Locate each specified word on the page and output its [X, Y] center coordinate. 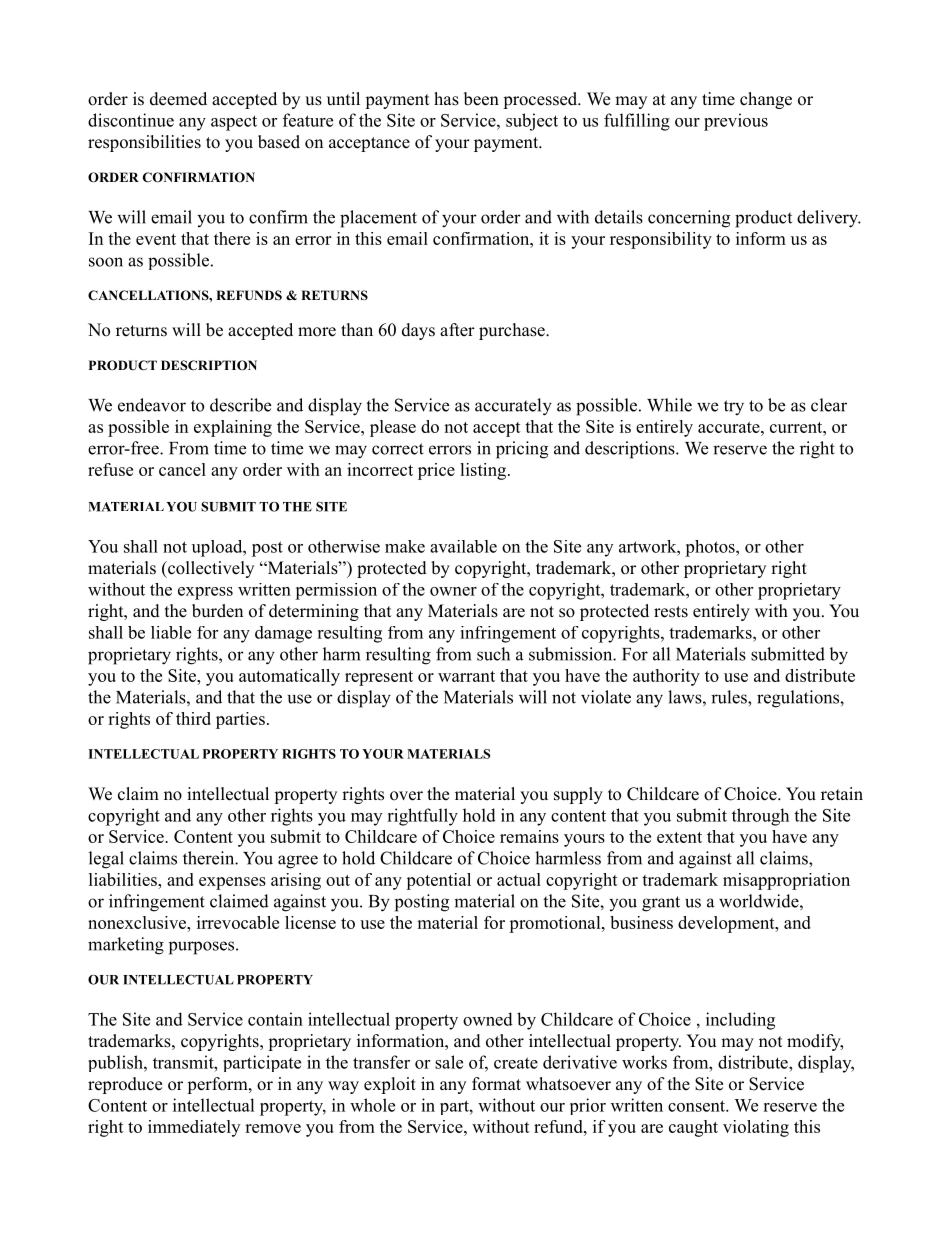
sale [449, 1062]
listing [484, 471]
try [734, 408]
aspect [234, 123]
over [406, 796]
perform [218, 1085]
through [760, 817]
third [193, 718]
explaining [233, 428]
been [481, 99]
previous [736, 122]
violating [756, 1128]
